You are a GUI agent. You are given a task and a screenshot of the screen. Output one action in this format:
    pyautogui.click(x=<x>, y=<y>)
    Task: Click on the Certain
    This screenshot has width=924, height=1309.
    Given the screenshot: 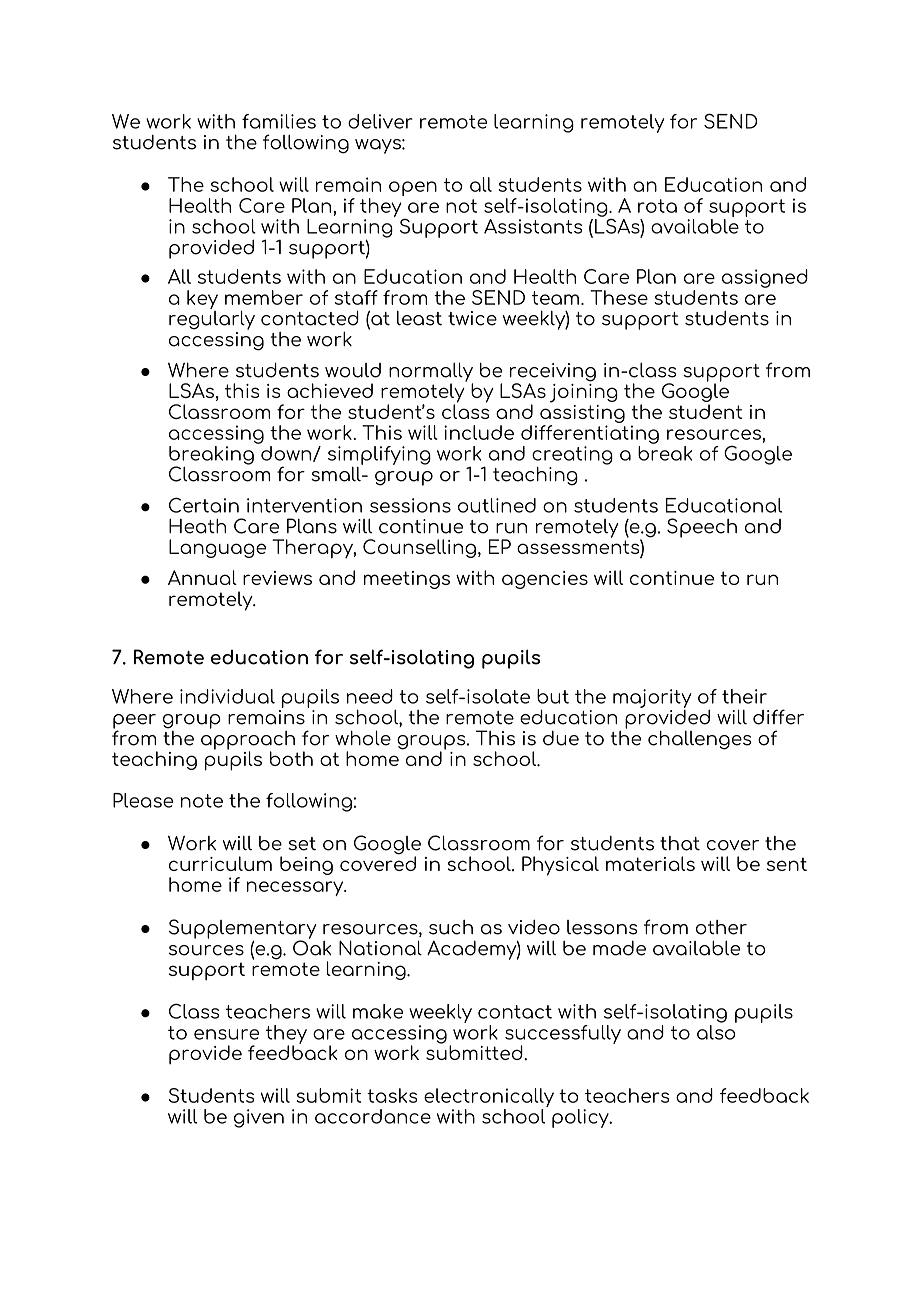 What is the action you would take?
    pyautogui.click(x=204, y=505)
